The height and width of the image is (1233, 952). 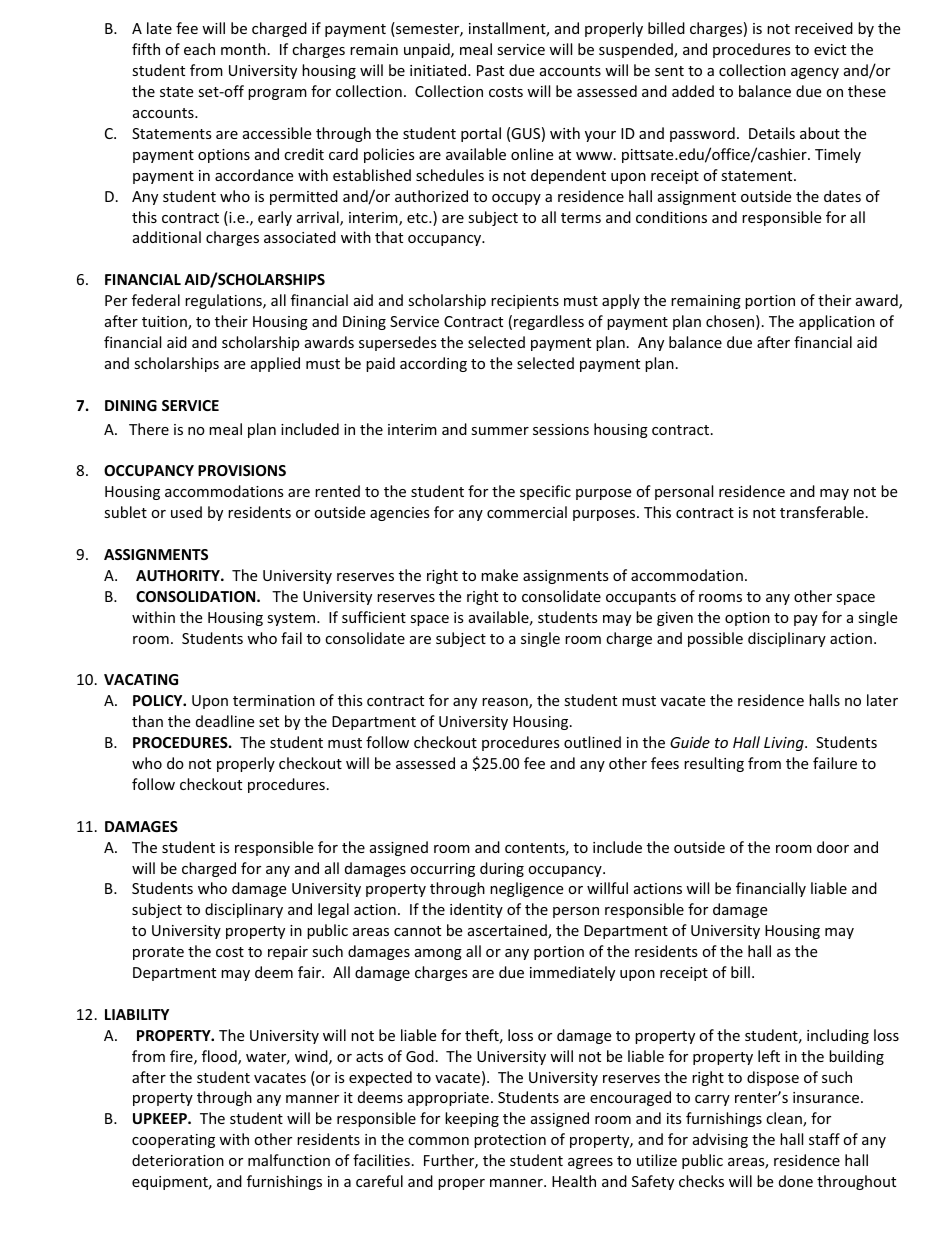 I want to click on CONSOLIDATION, so click(x=197, y=596).
